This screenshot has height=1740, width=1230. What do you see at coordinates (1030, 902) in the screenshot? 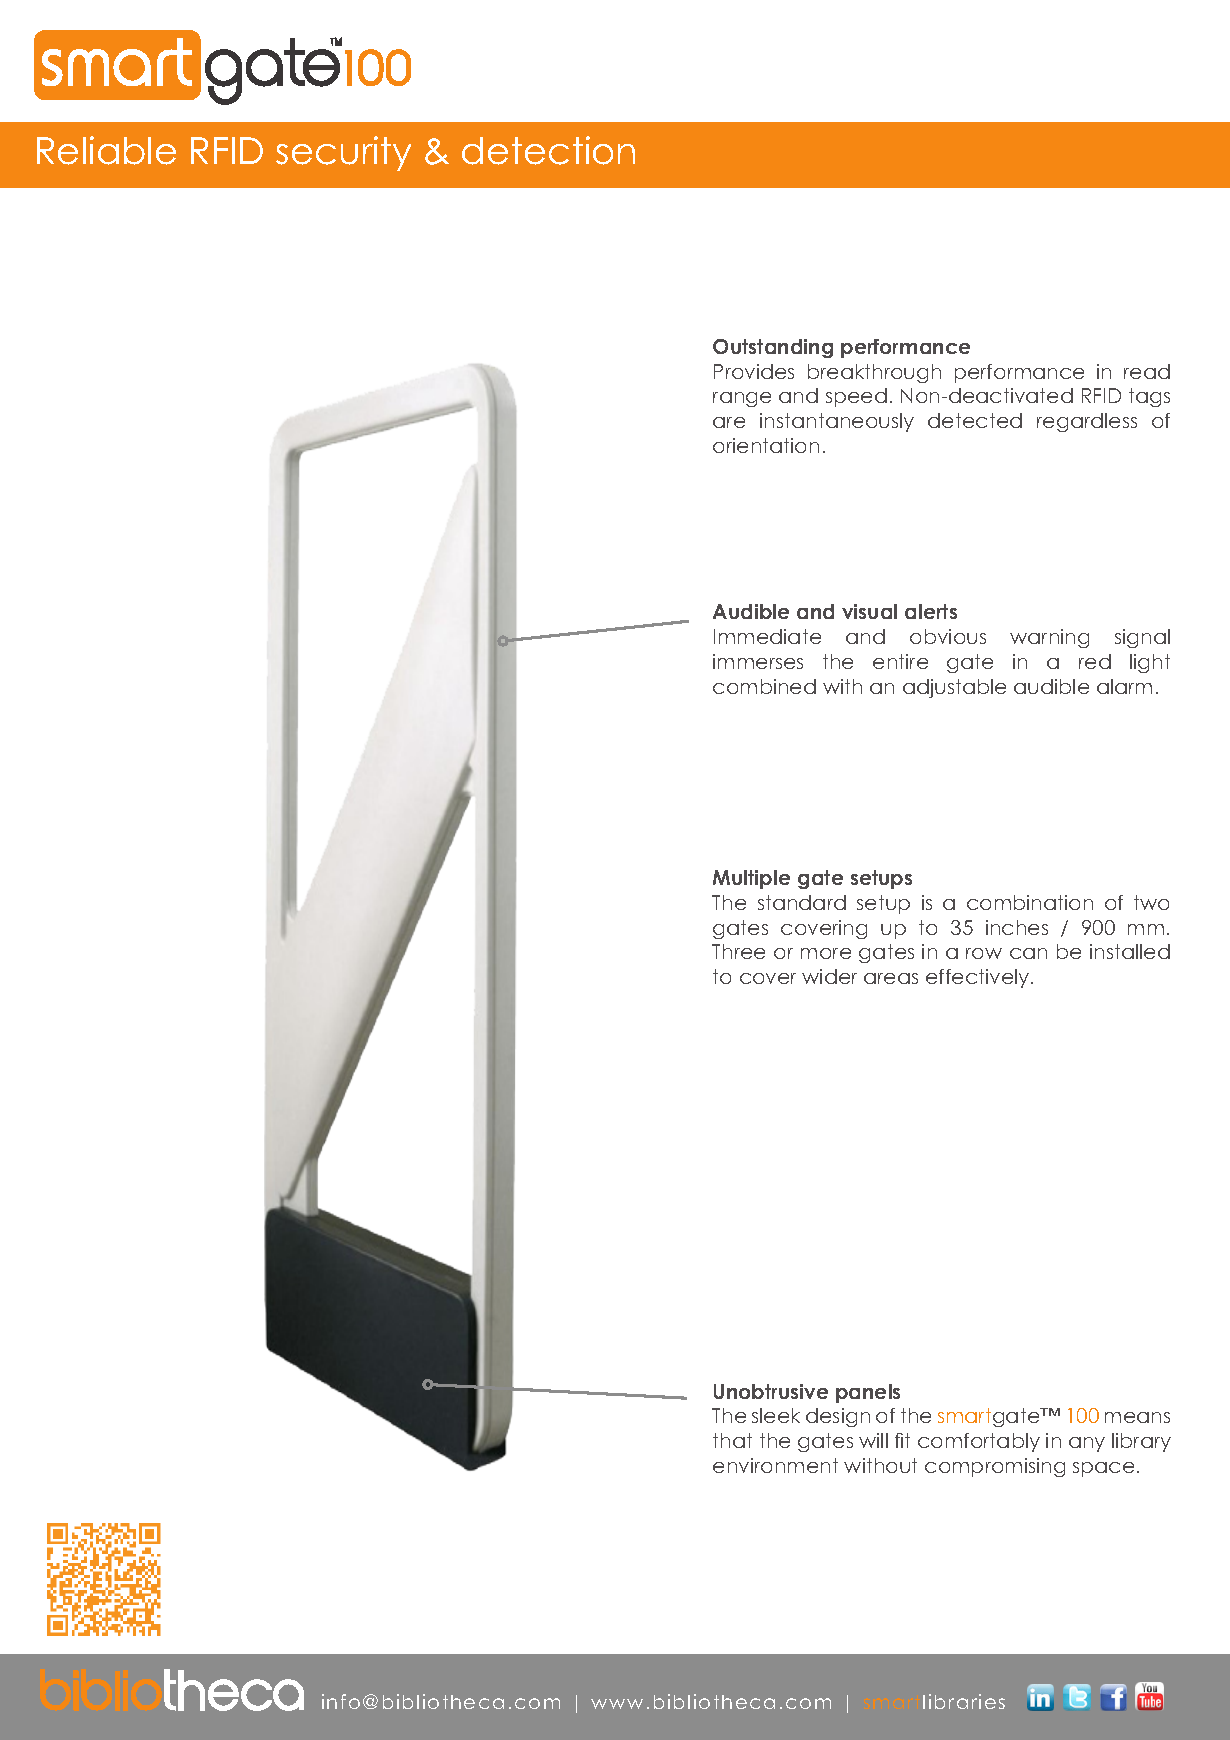
I see `combination` at bounding box center [1030, 902].
